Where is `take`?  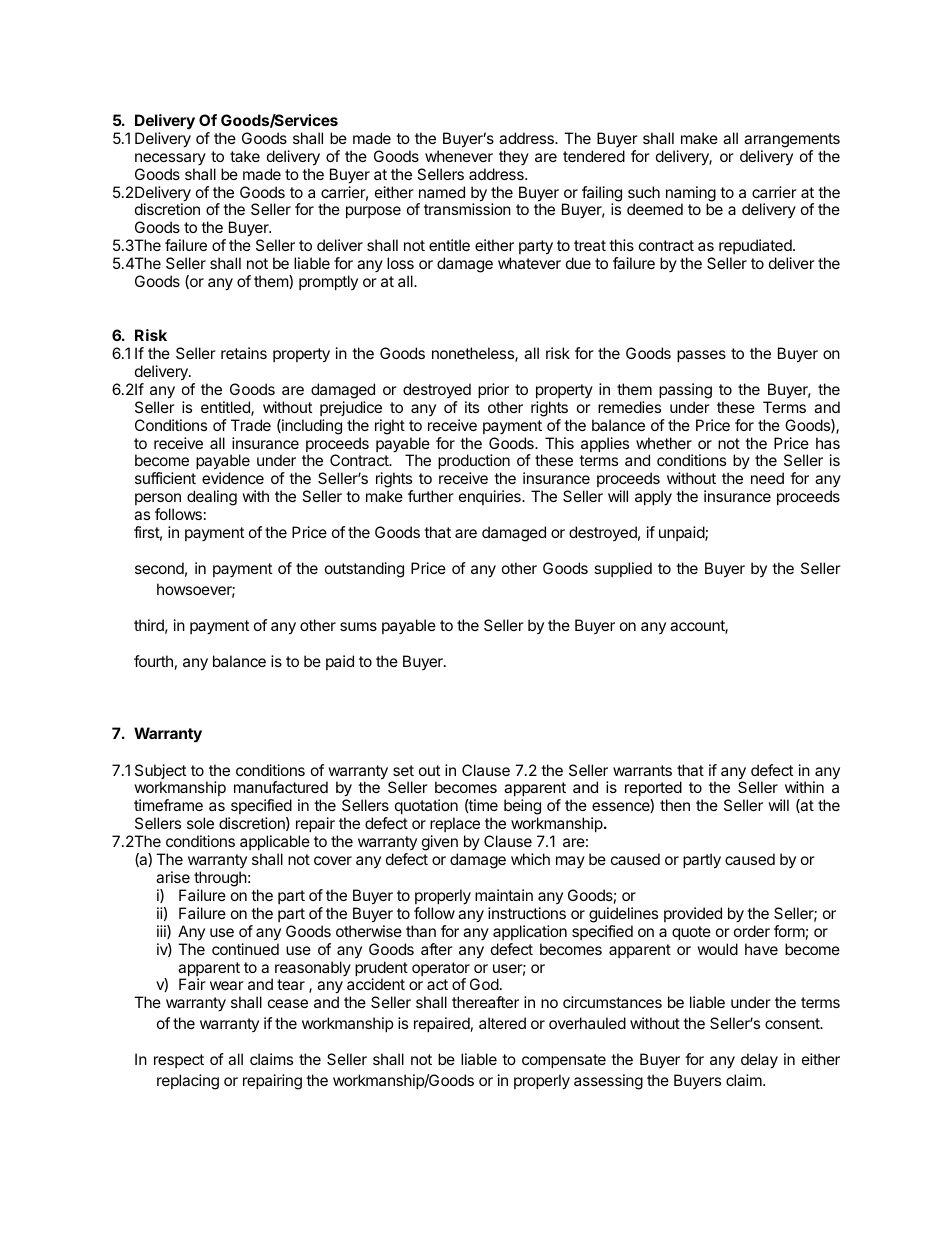
take is located at coordinates (245, 156).
